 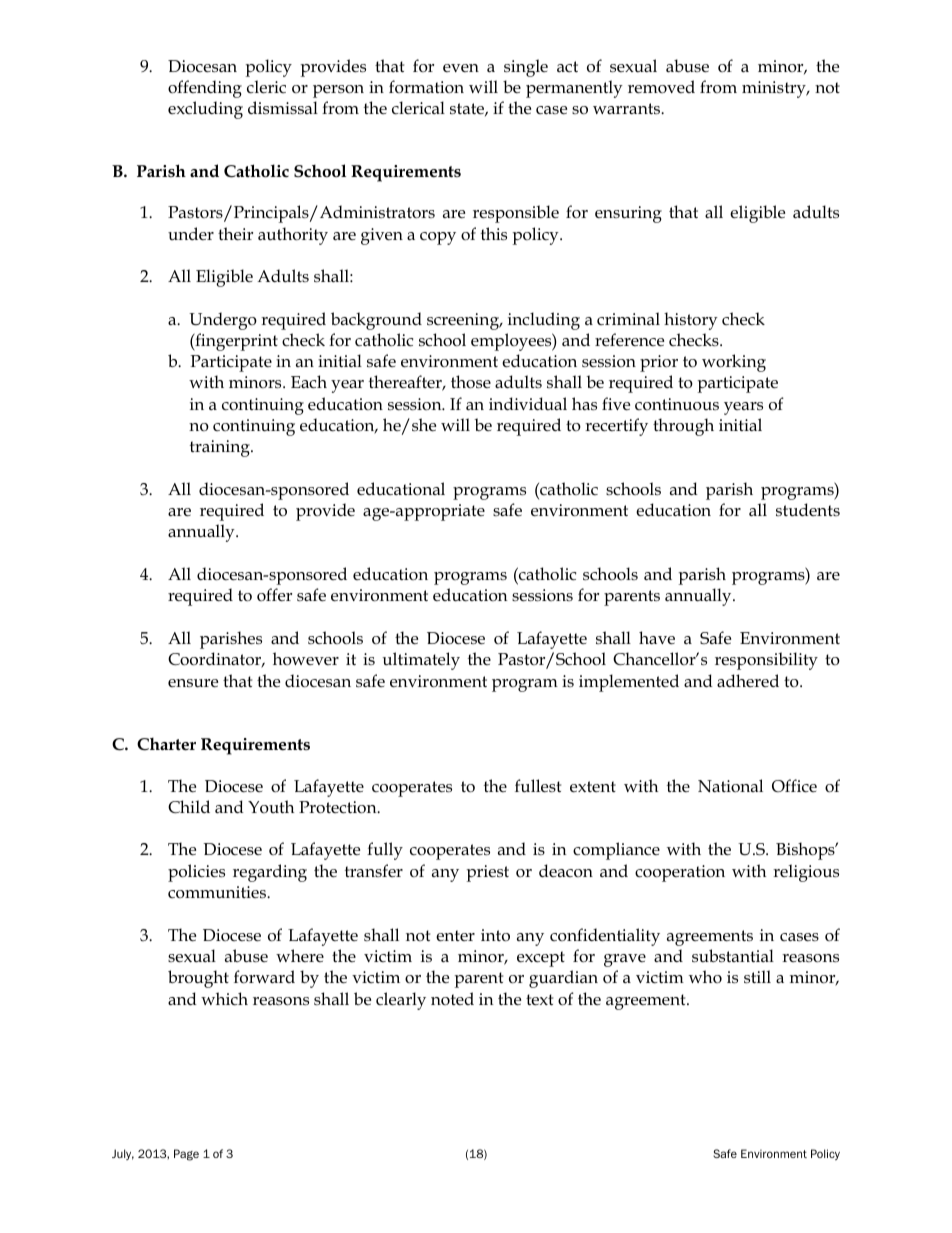 I want to click on even, so click(x=461, y=68).
